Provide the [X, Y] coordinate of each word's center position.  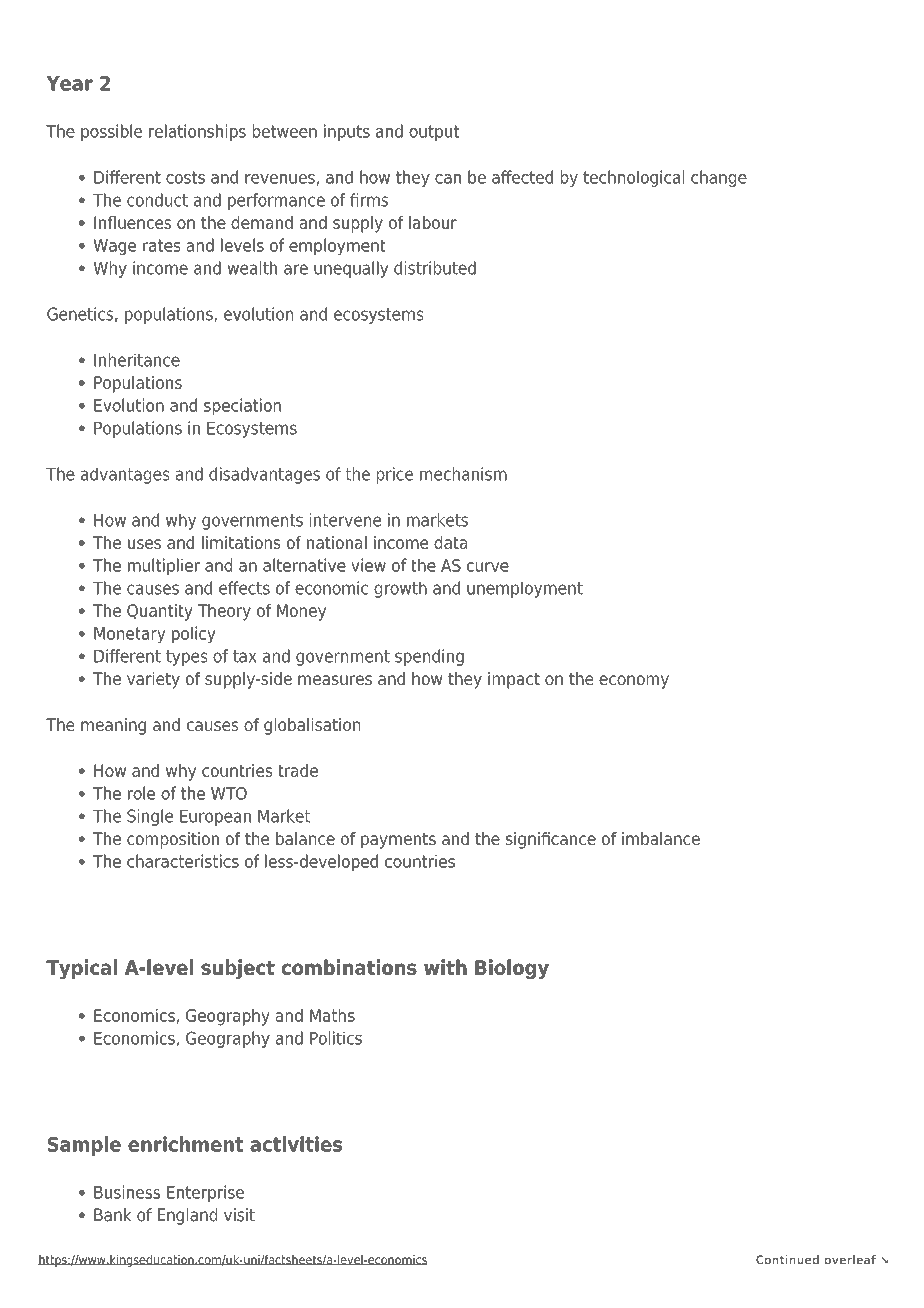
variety [153, 680]
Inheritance [137, 360]
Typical [81, 969]
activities [296, 1144]
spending [429, 657]
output [434, 133]
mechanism [463, 474]
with [445, 967]
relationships [197, 132]
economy [634, 682]
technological [633, 178]
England [187, 1216]
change [719, 178]
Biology [512, 969]
